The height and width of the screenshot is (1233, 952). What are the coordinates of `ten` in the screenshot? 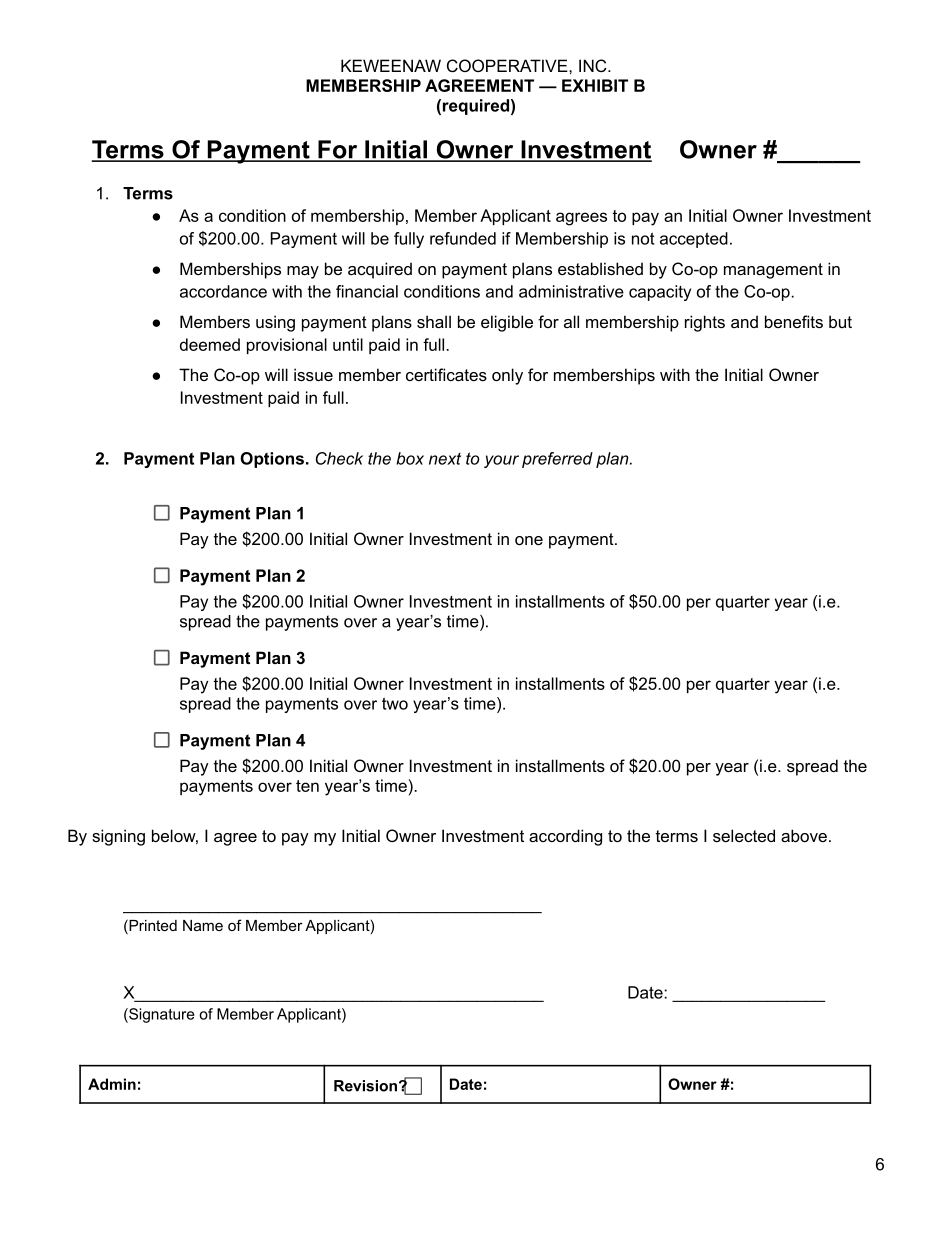 It's located at (307, 786).
